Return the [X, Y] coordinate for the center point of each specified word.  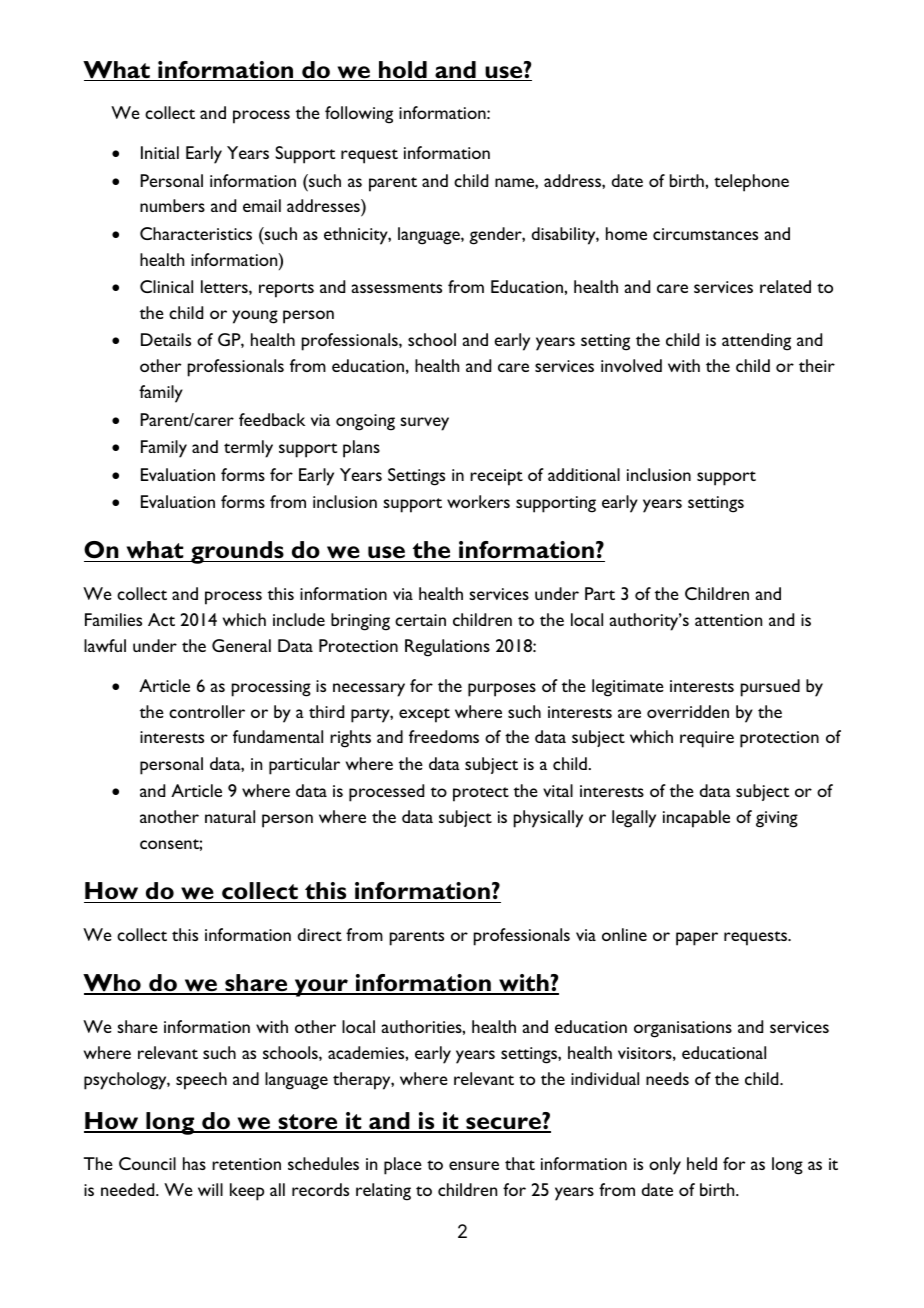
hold [403, 71]
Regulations [447, 648]
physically [548, 819]
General [241, 645]
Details [166, 339]
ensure [474, 1165]
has [194, 1163]
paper [697, 939]
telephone [751, 183]
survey [424, 424]
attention [728, 620]
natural [230, 816]
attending [756, 342]
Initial [160, 152]
